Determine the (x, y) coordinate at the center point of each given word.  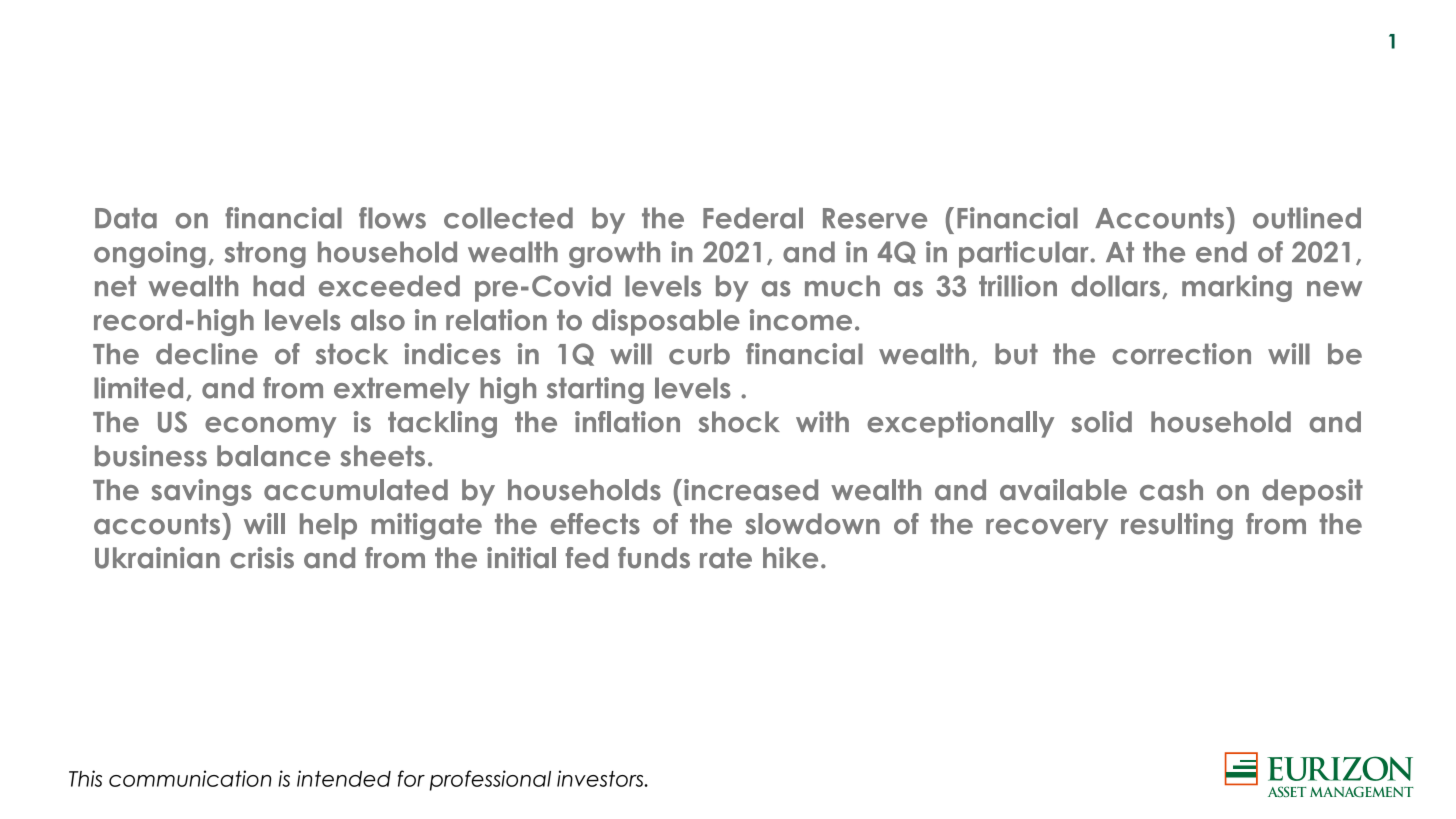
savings (201, 492)
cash (1171, 490)
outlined (1307, 218)
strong (265, 255)
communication (190, 778)
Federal (753, 218)
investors (601, 778)
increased (751, 490)
